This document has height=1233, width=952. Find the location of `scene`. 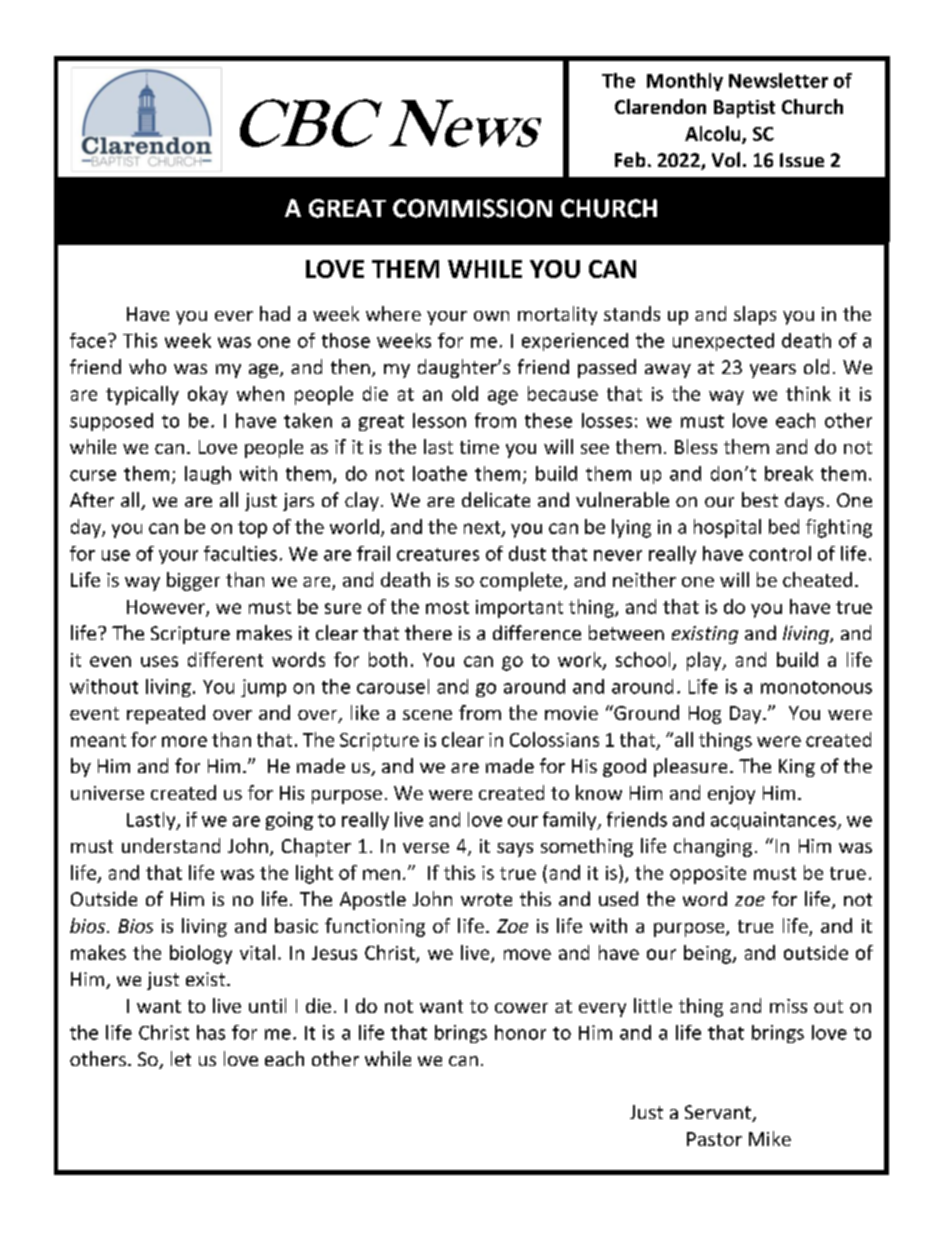

scene is located at coordinates (427, 715).
